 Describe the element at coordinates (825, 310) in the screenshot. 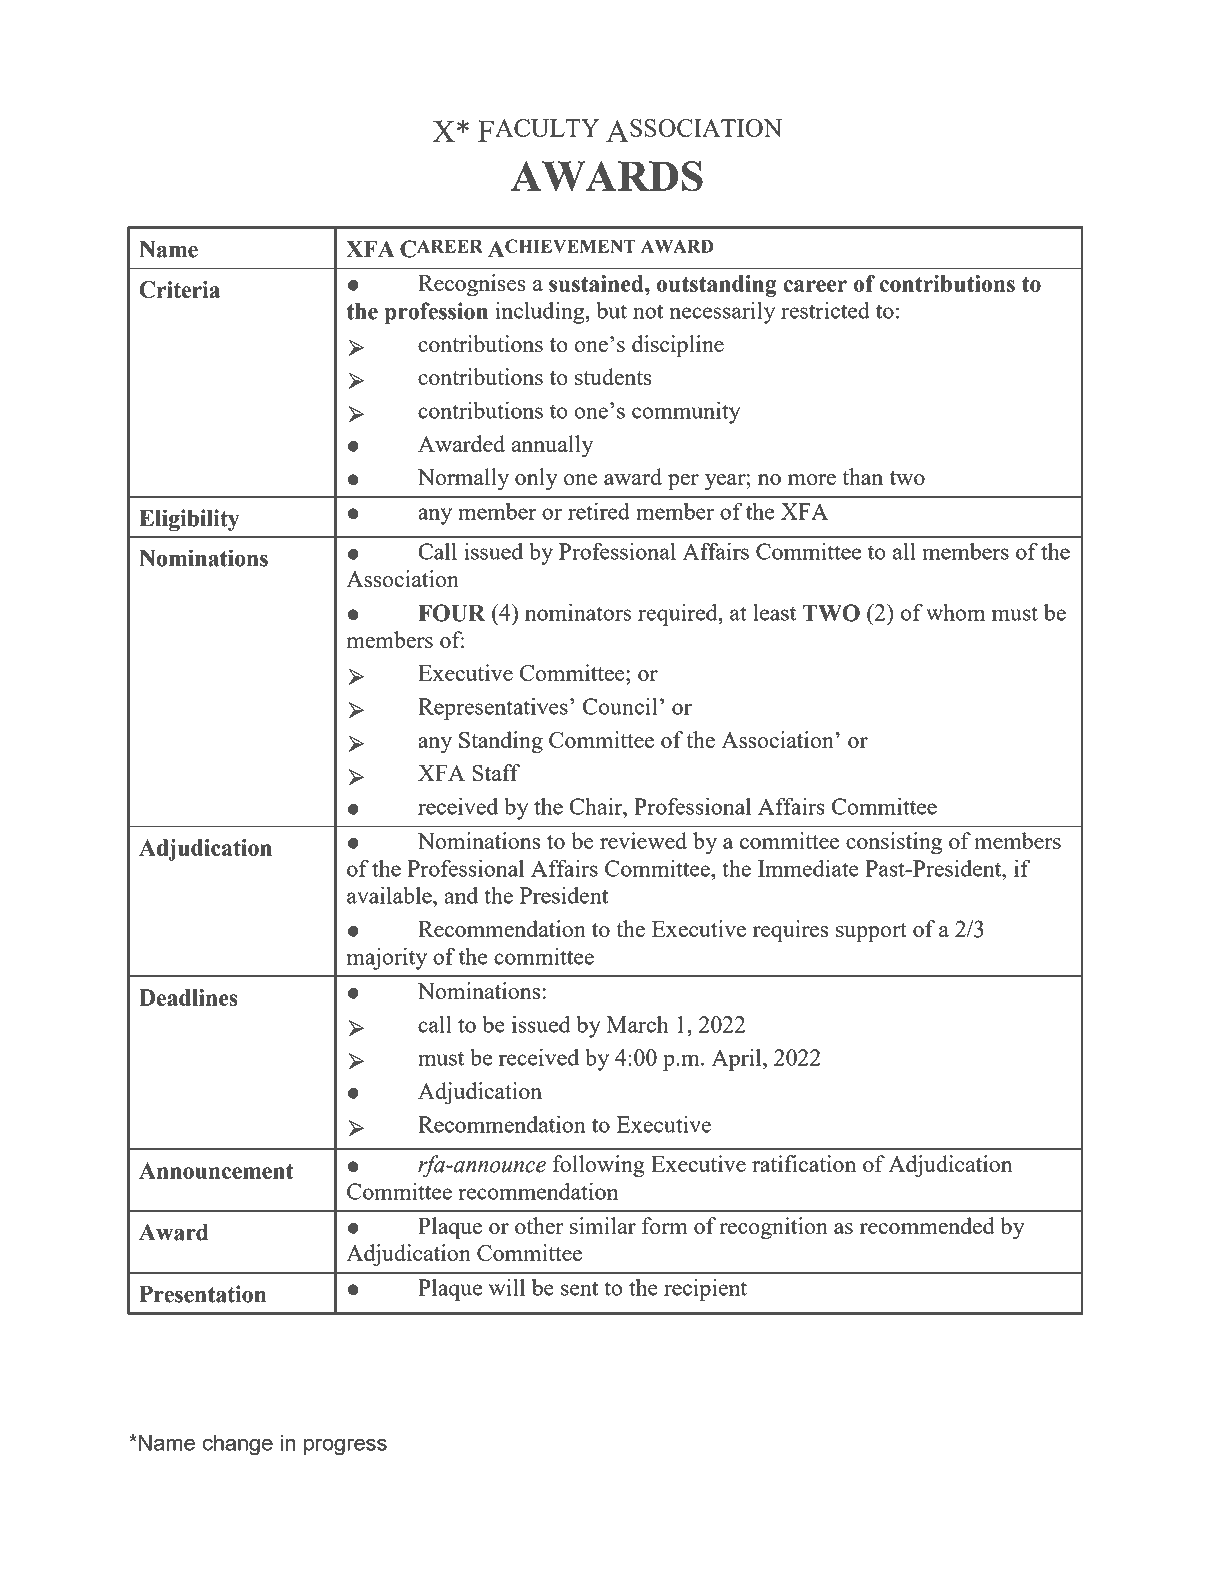

I see `restricted` at that location.
